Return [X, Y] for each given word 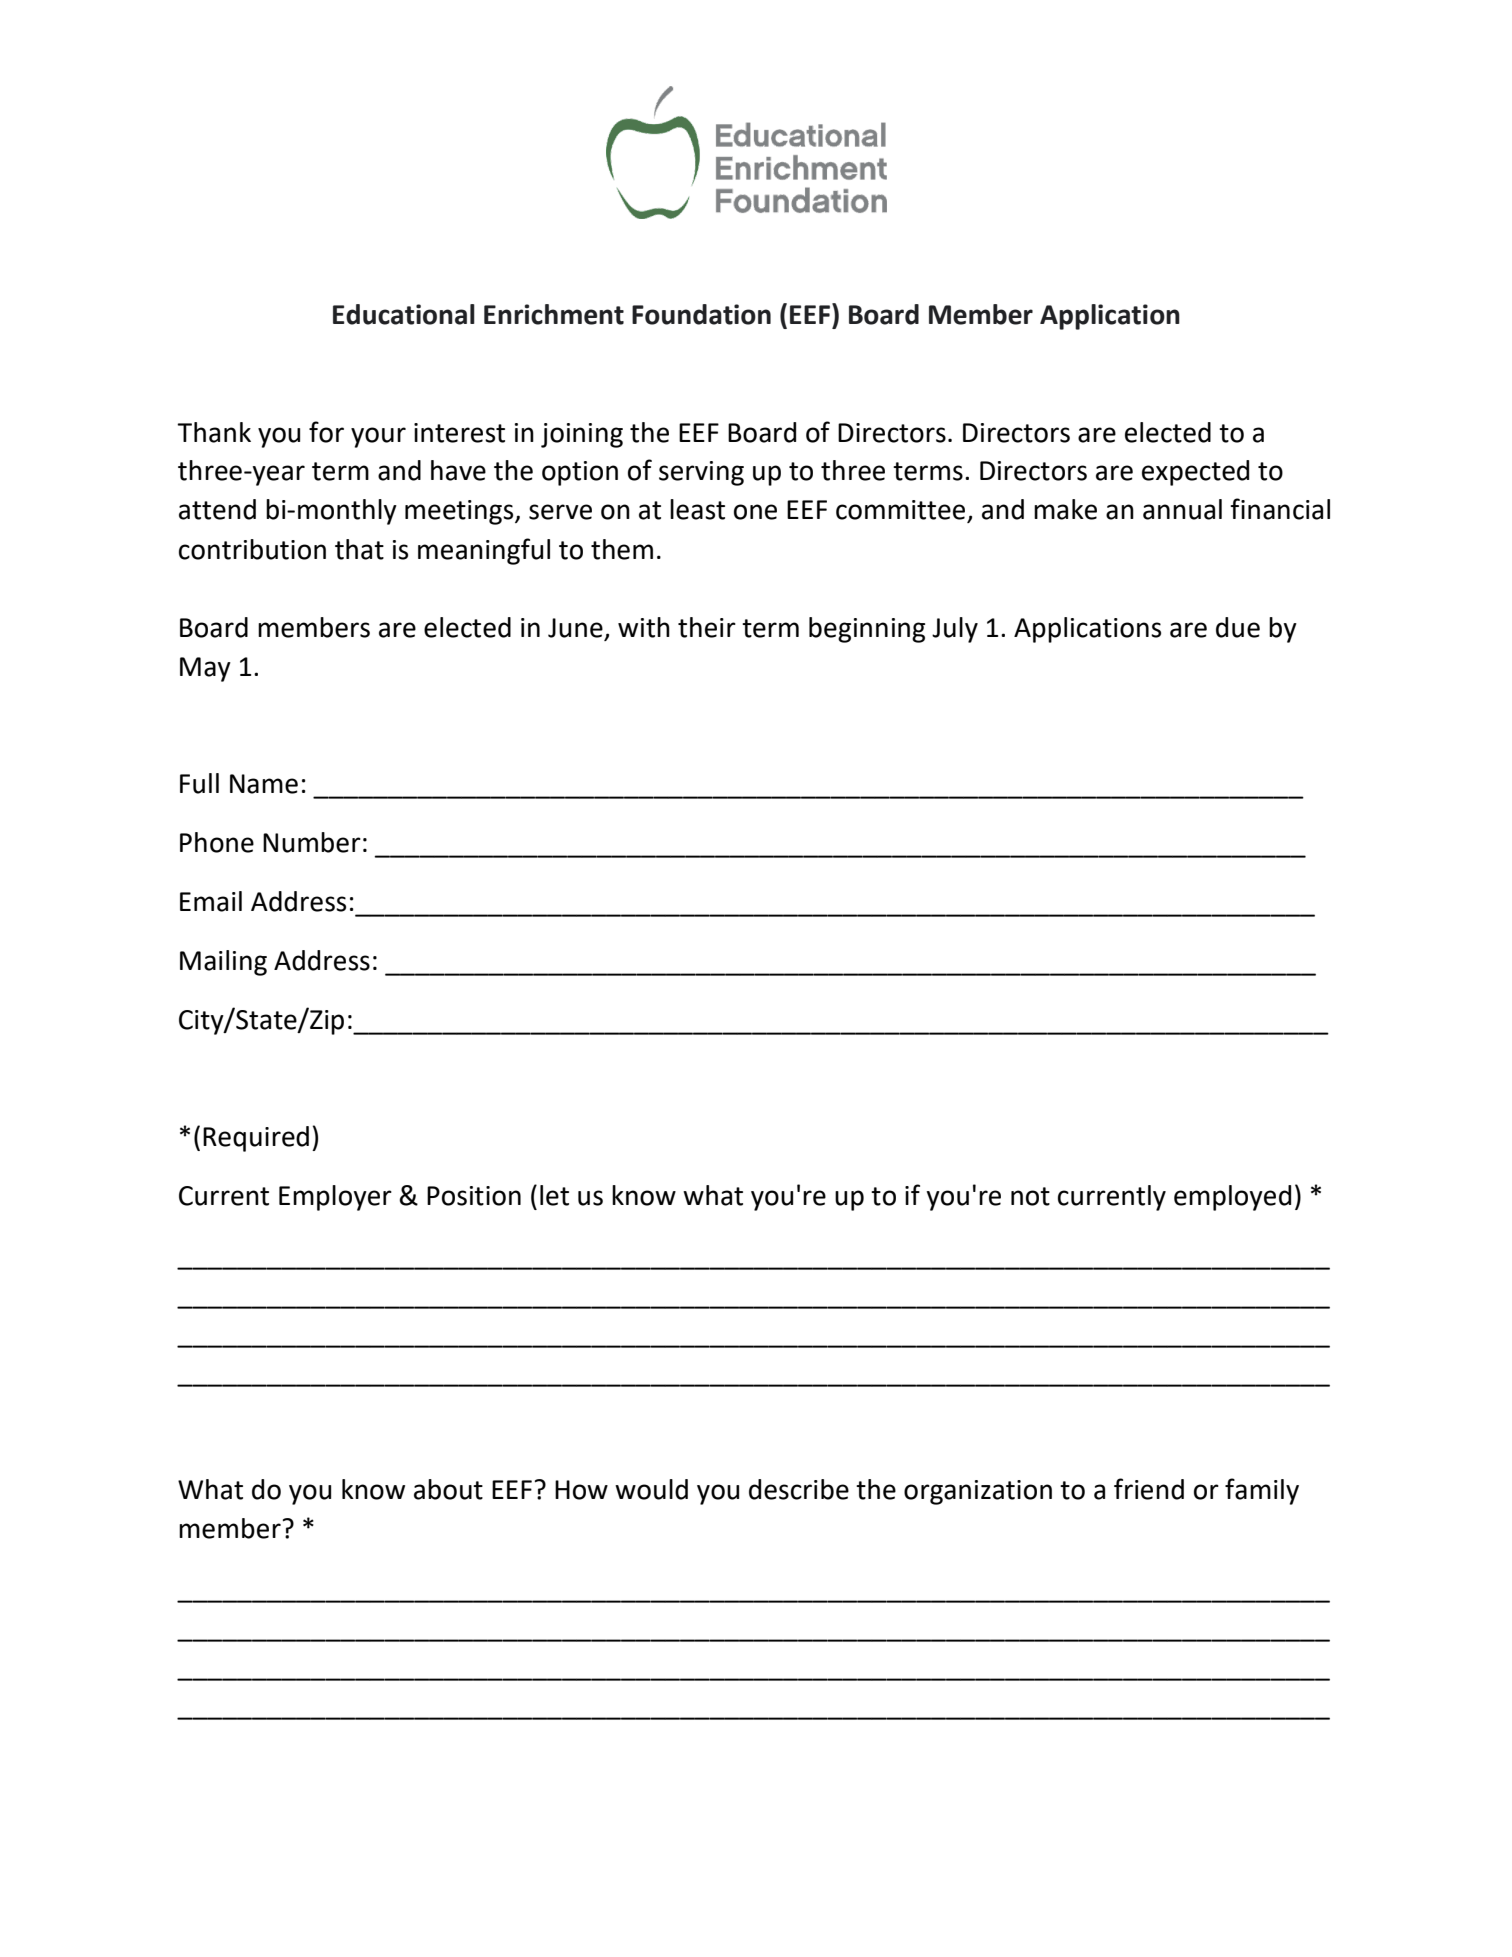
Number [312, 842]
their [707, 627]
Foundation [701, 314]
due [1238, 627]
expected [1195, 473]
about [448, 1489]
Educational [404, 314]
